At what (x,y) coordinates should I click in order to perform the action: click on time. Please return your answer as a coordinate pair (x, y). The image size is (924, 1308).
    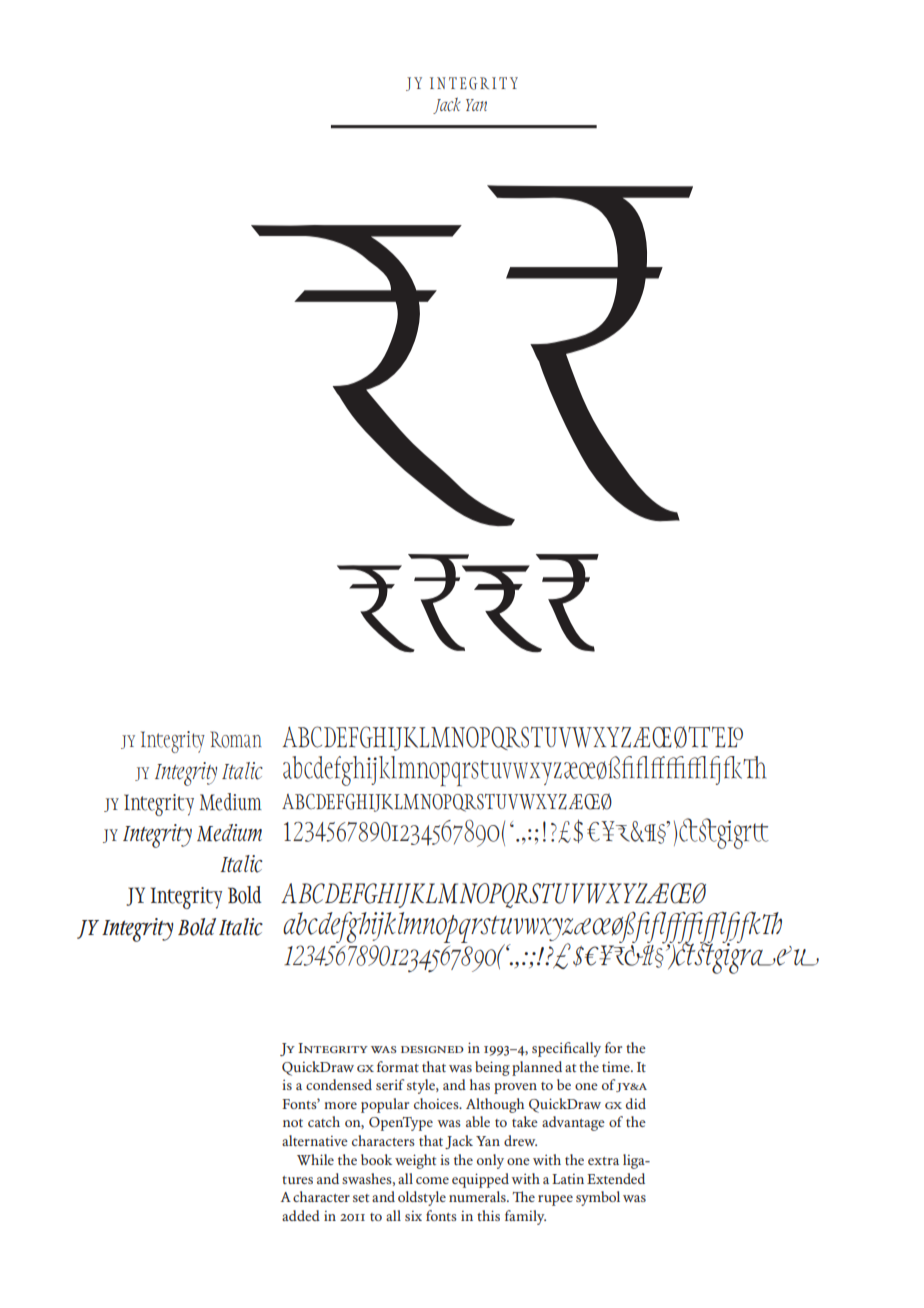
    Looking at the image, I should click on (617, 1067).
